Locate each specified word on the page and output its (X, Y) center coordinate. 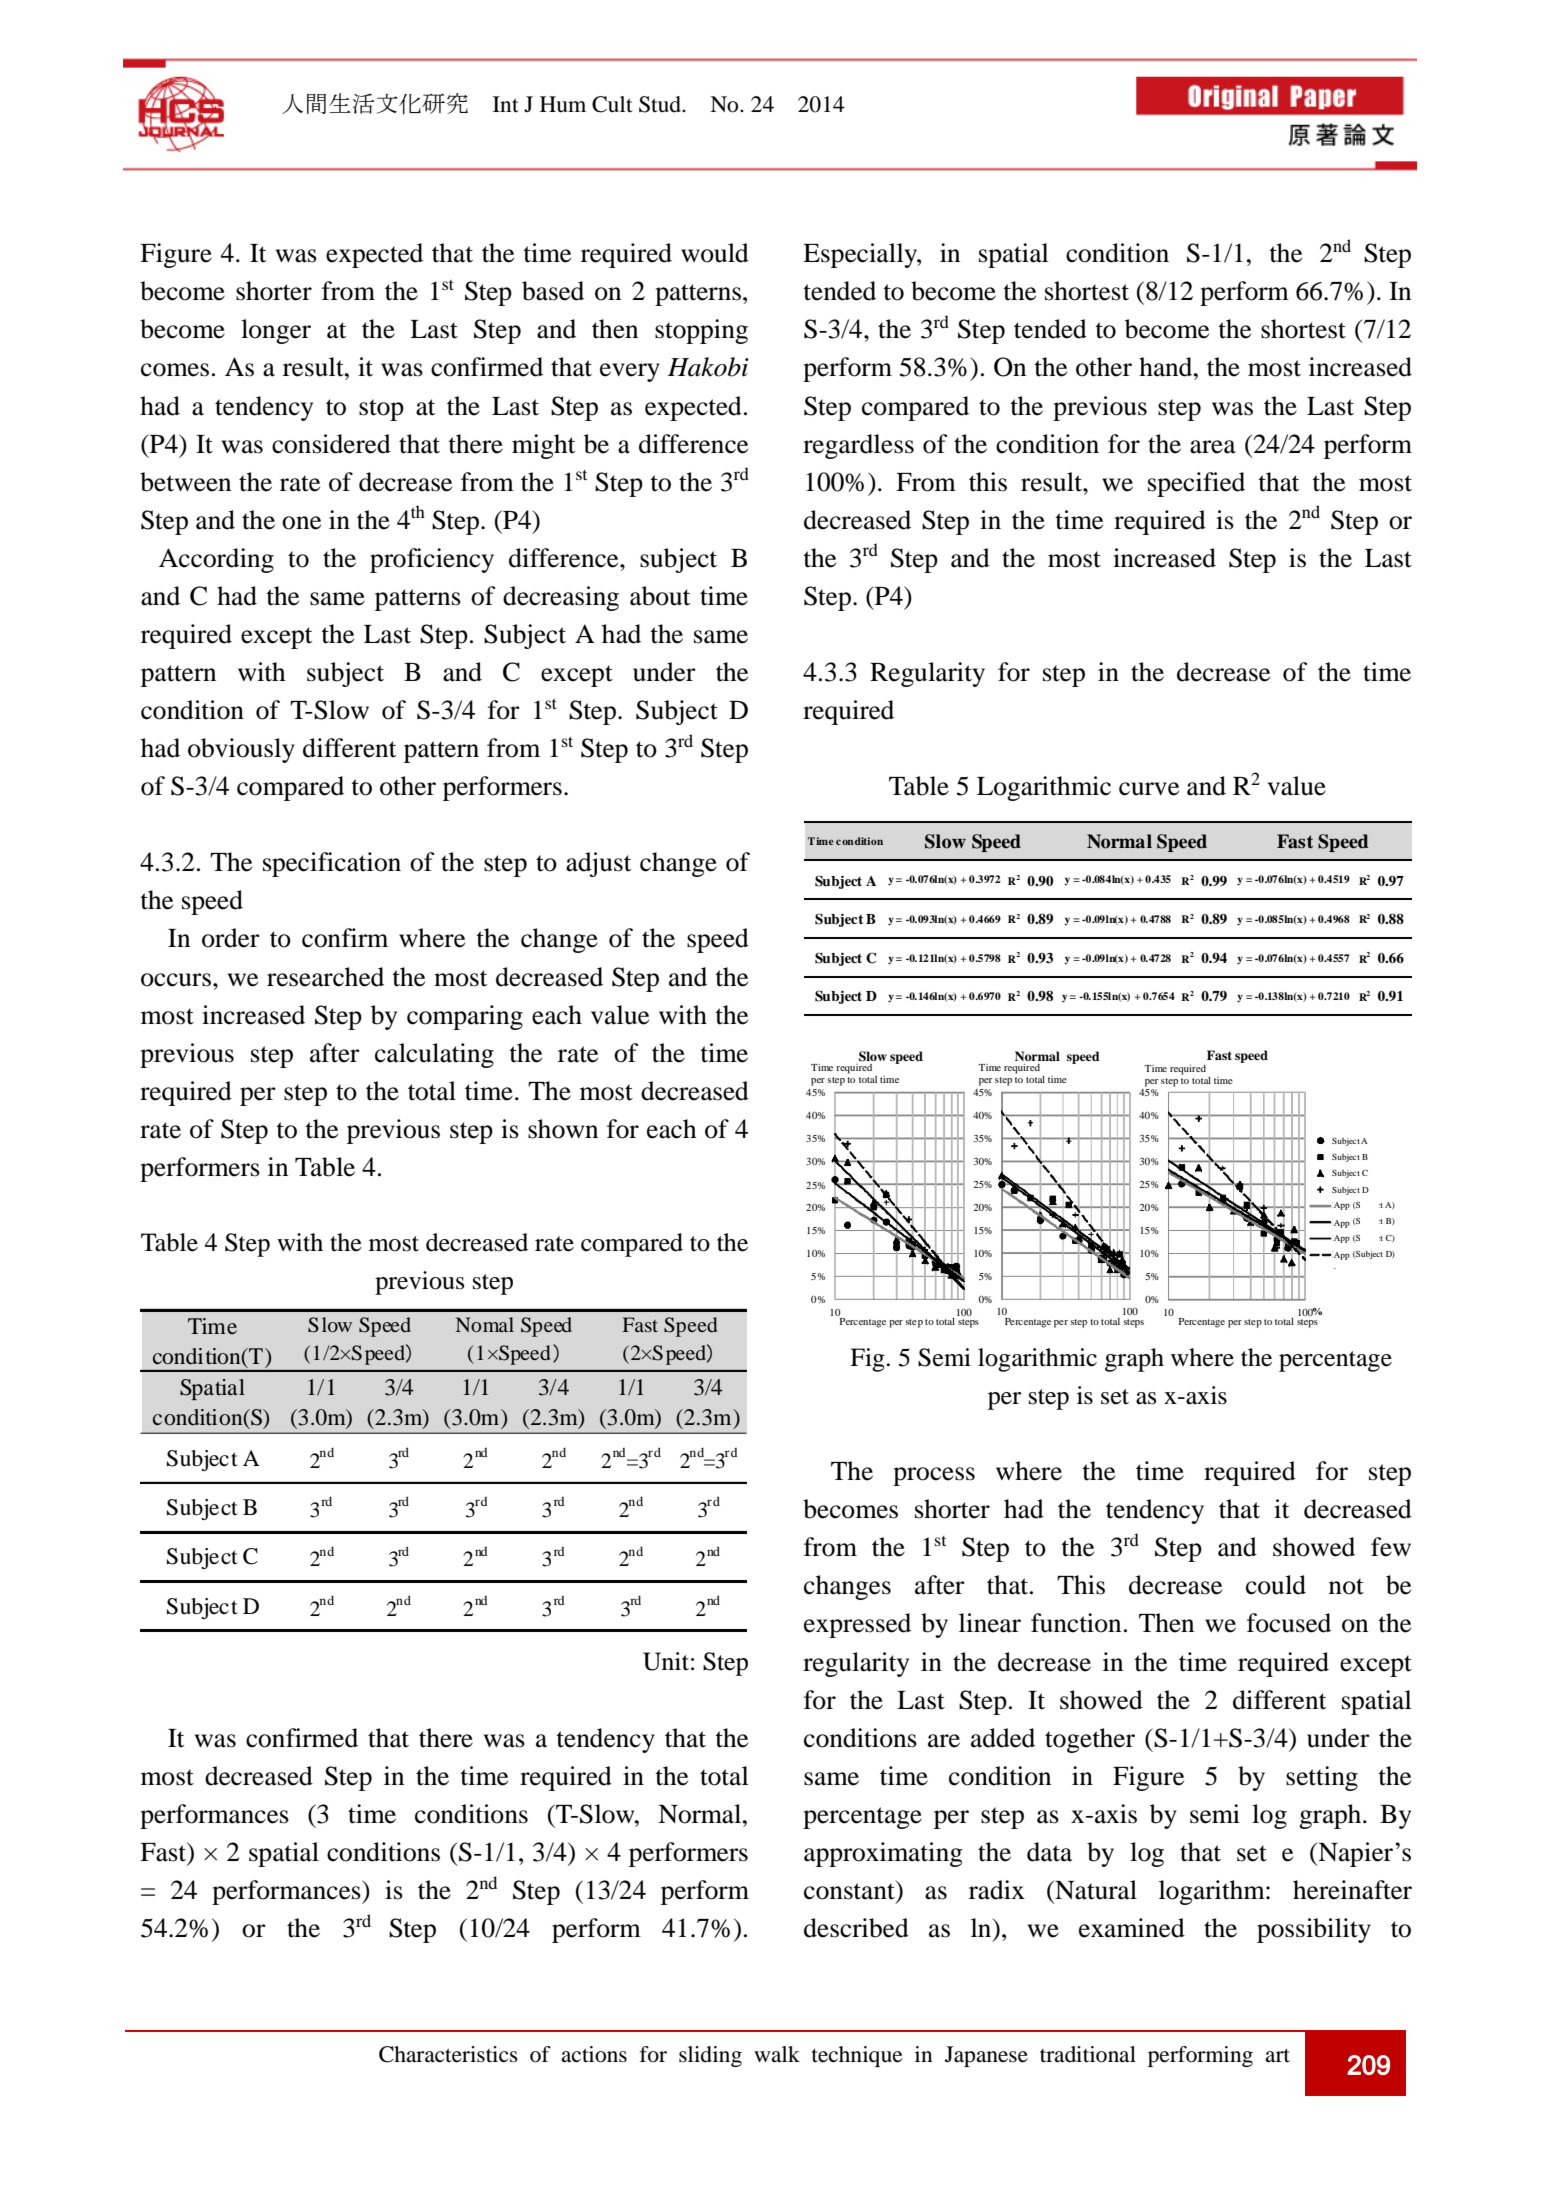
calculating (434, 1055)
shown (563, 1129)
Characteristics (448, 2054)
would (715, 253)
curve (1149, 789)
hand (1167, 367)
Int (506, 104)
